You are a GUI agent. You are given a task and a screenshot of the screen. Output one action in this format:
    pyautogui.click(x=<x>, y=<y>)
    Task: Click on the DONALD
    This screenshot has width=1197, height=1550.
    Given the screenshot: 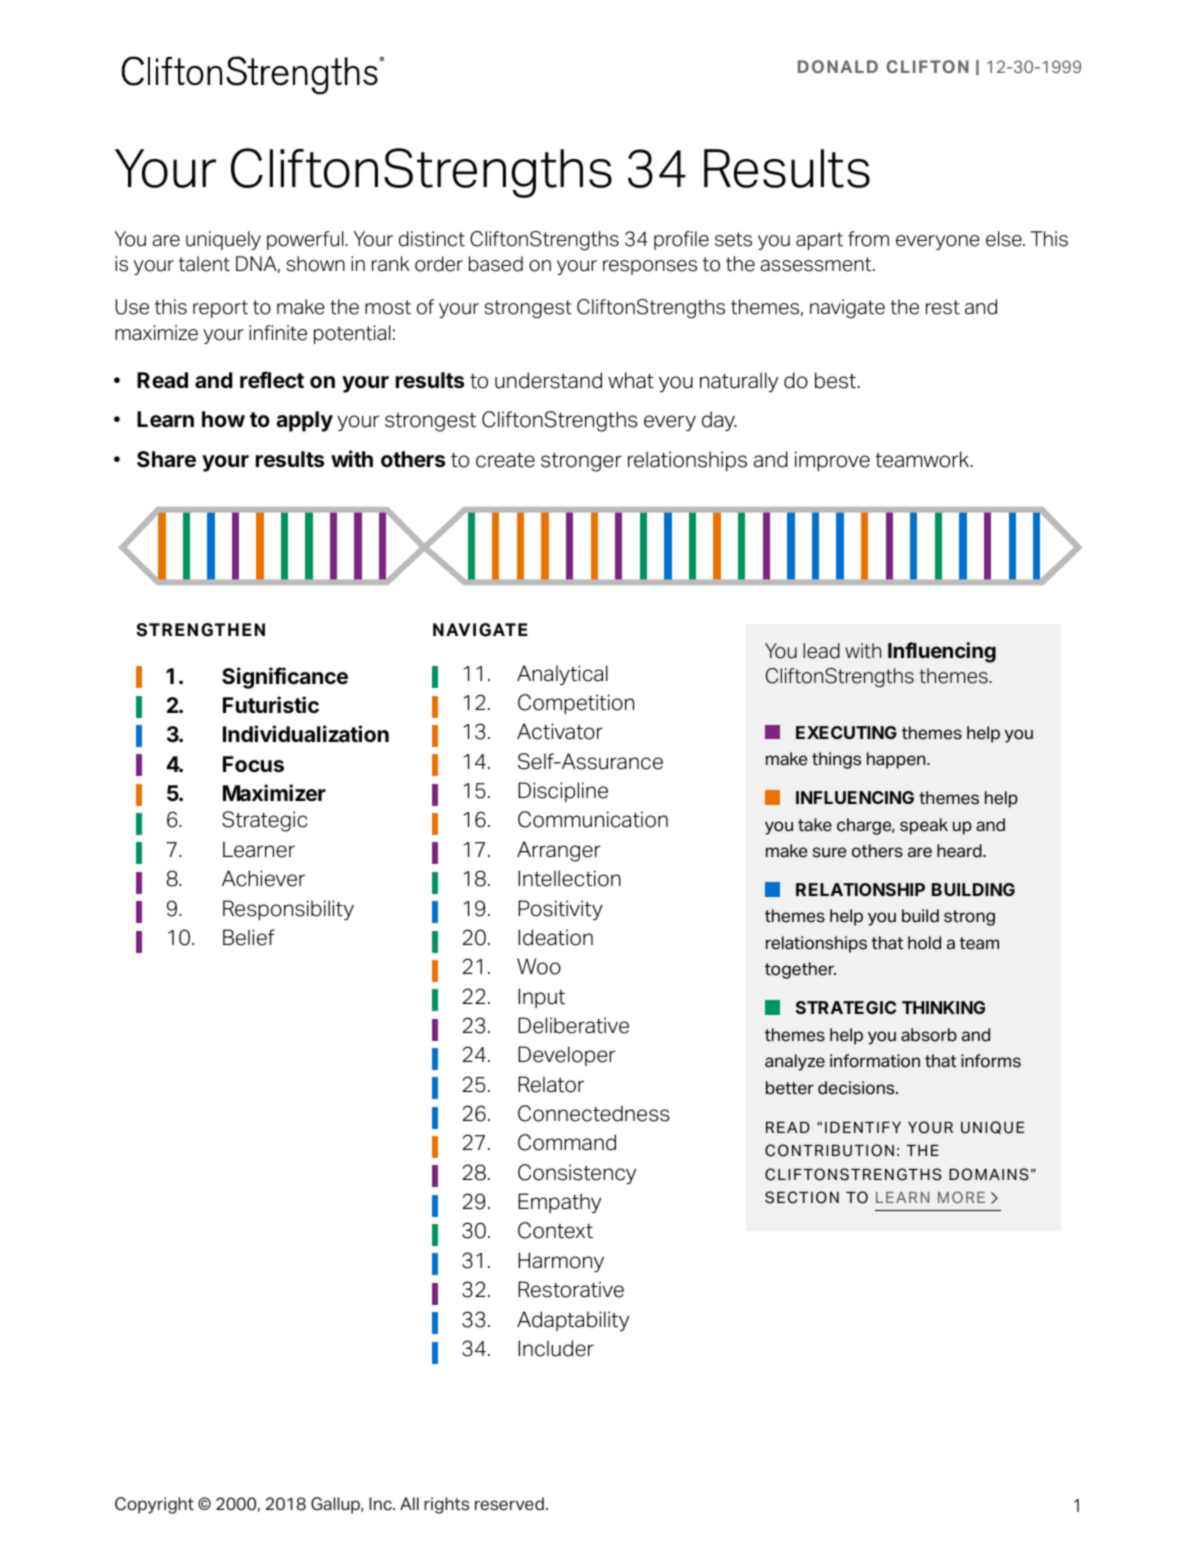 What is the action you would take?
    pyautogui.click(x=838, y=66)
